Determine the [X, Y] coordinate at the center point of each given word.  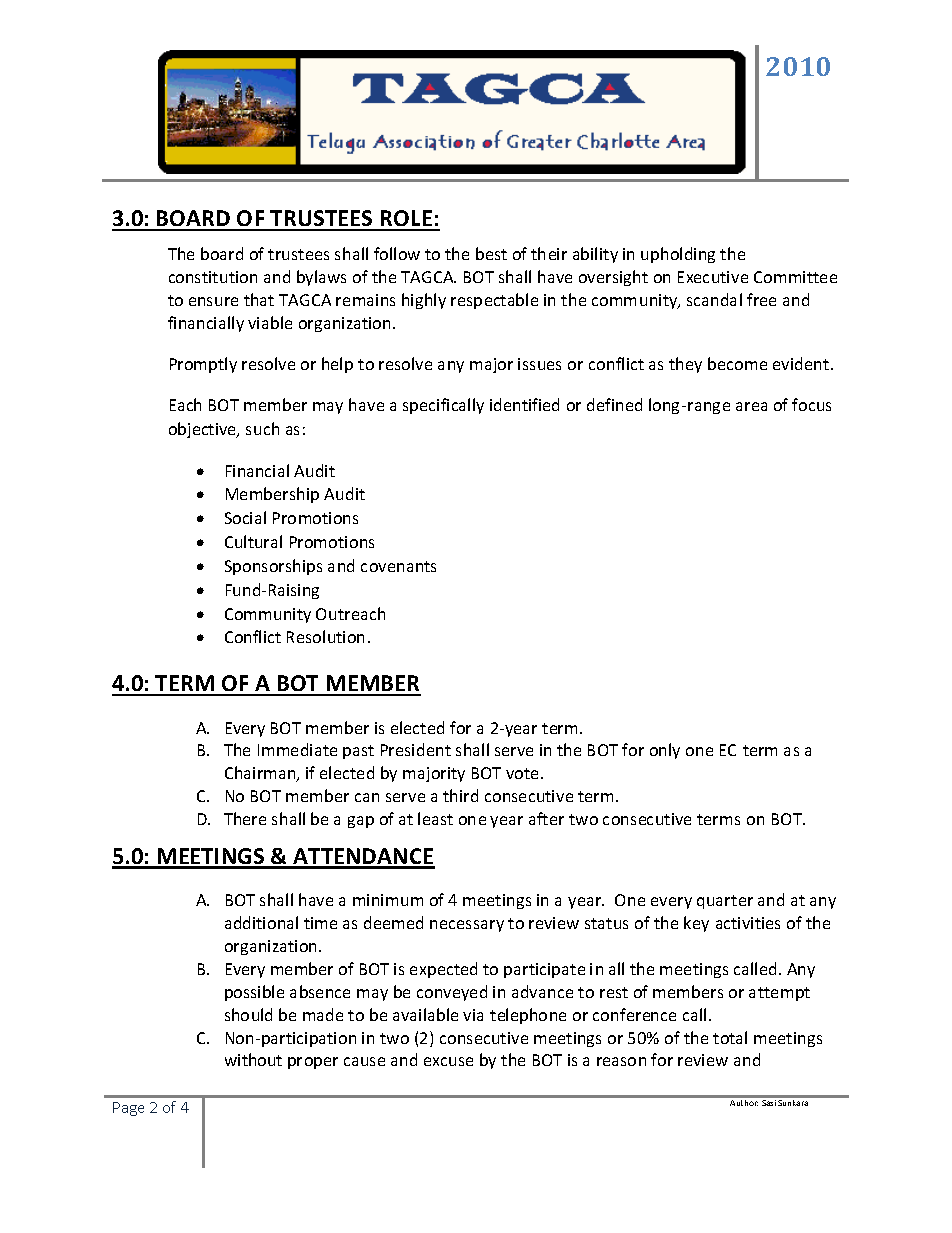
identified [524, 404]
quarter [725, 902]
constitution [213, 277]
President [416, 749]
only [665, 751]
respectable [494, 301]
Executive [713, 277]
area [751, 406]
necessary [467, 926]
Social [245, 517]
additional [261, 922]
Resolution [325, 636]
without [253, 1059]
